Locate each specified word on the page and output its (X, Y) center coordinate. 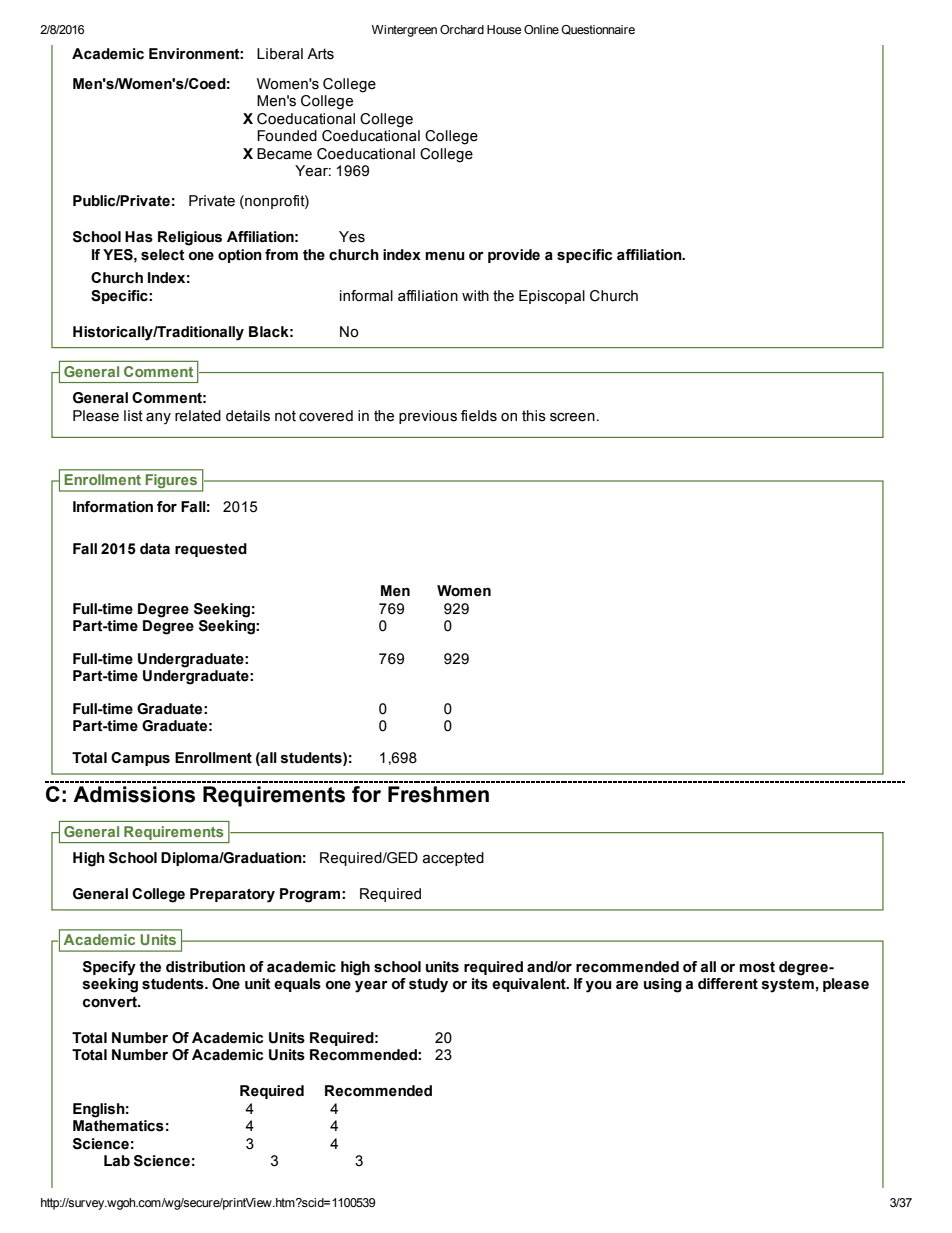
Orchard (462, 29)
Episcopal (552, 297)
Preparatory (232, 895)
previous (428, 417)
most (757, 967)
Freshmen (438, 794)
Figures (171, 482)
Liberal (280, 54)
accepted (453, 859)
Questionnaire (598, 30)
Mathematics (118, 1126)
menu (445, 256)
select (163, 255)
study (428, 985)
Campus (140, 759)
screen (572, 417)
